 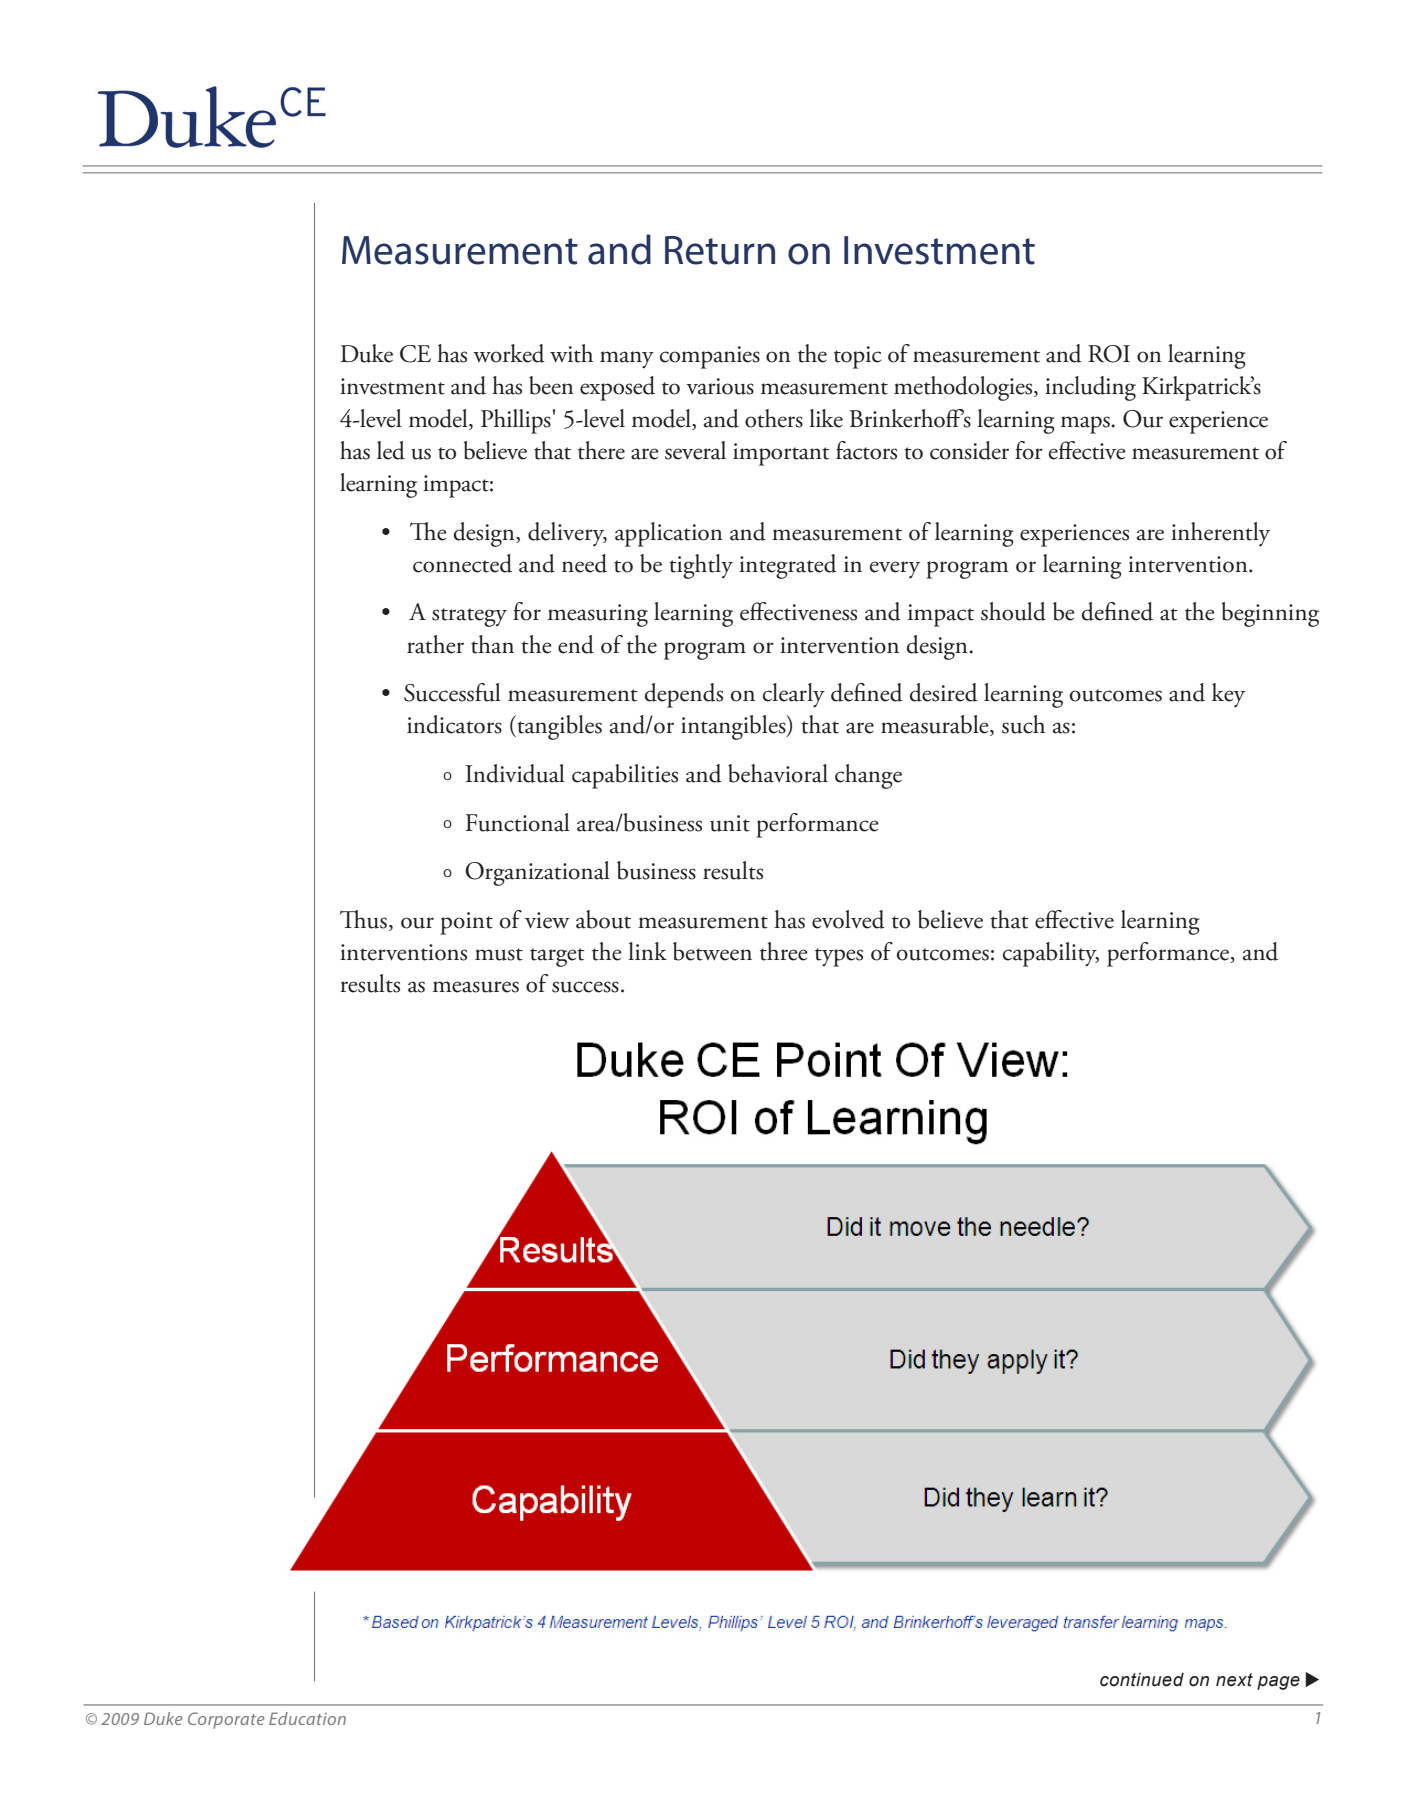 I want to click on three, so click(x=784, y=951).
